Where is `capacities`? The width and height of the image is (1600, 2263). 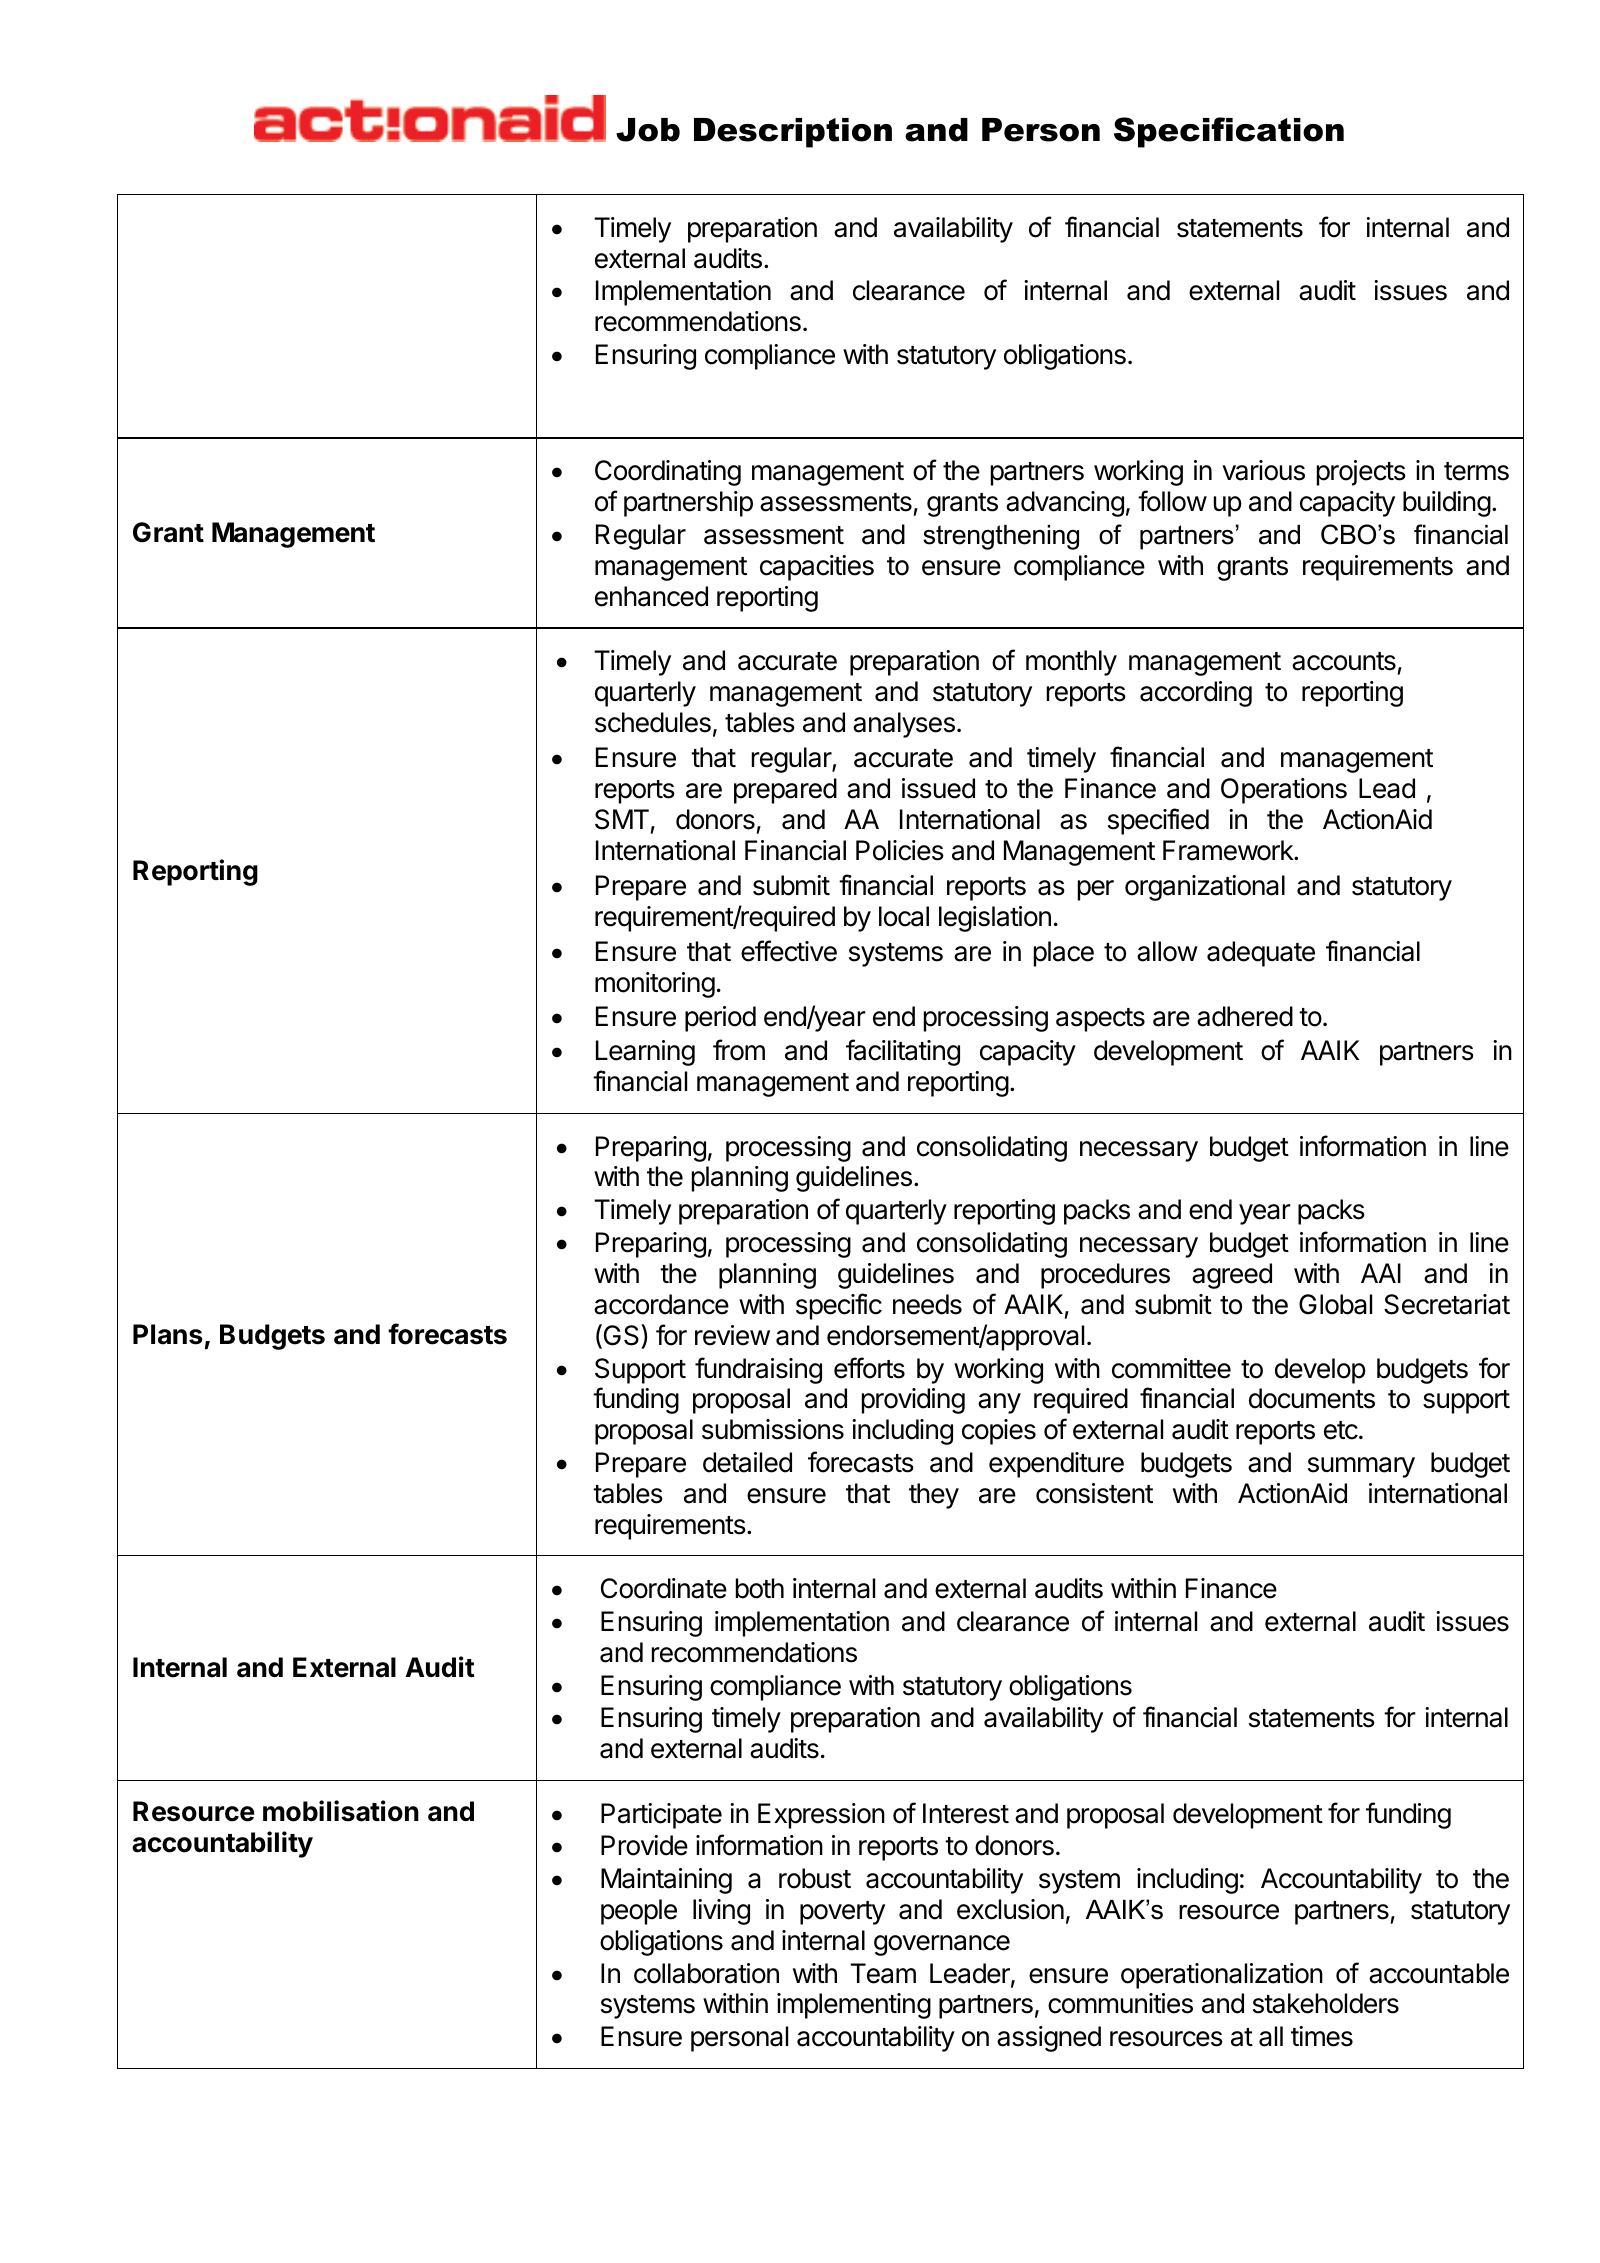
capacities is located at coordinates (817, 568).
